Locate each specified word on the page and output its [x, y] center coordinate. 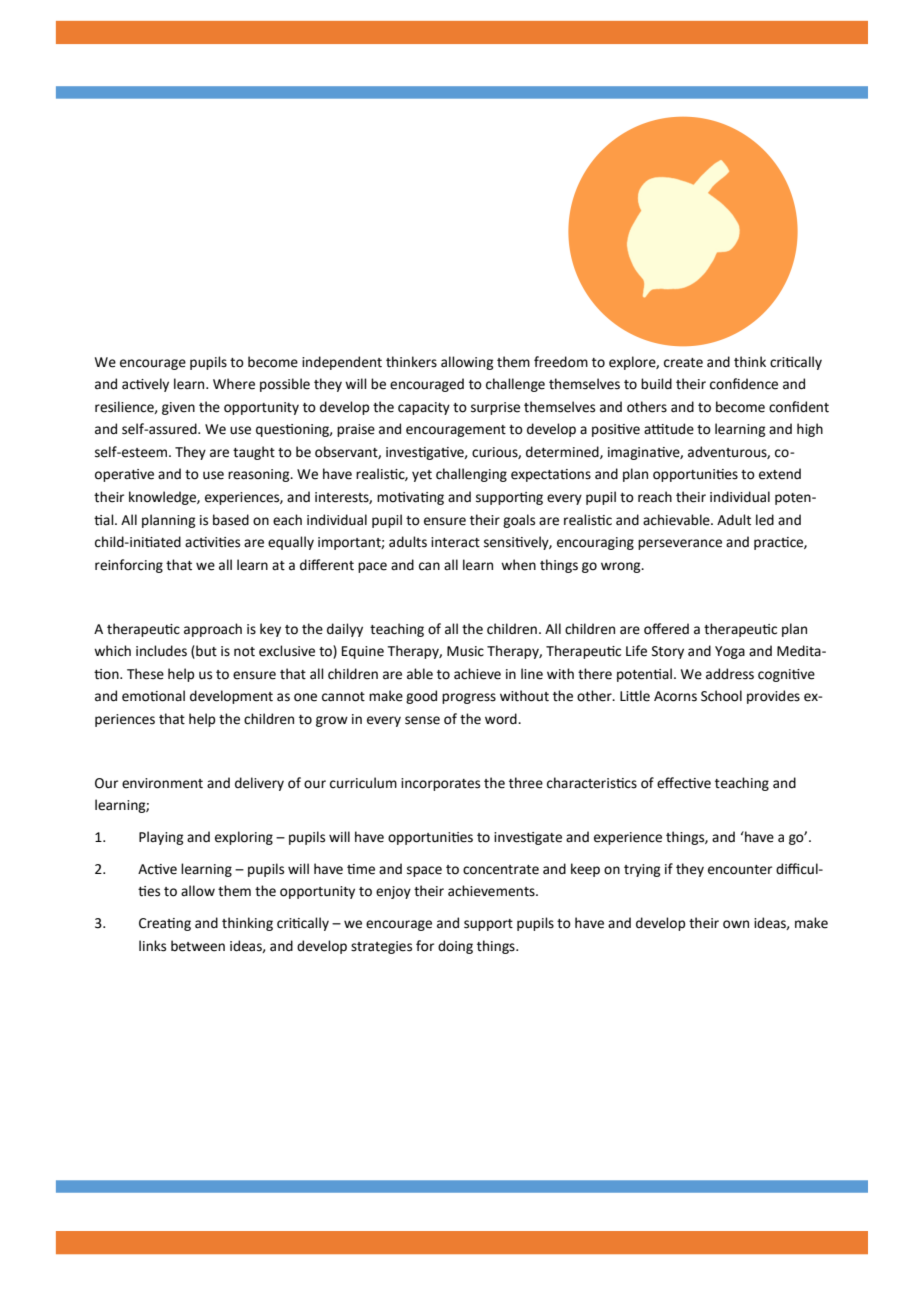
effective [684, 783]
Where [234, 384]
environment [162, 783]
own [736, 924]
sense [422, 720]
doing [455, 947]
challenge [515, 385]
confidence [744, 384]
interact [455, 542]
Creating [165, 924]
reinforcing [129, 566]
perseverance [680, 544]
